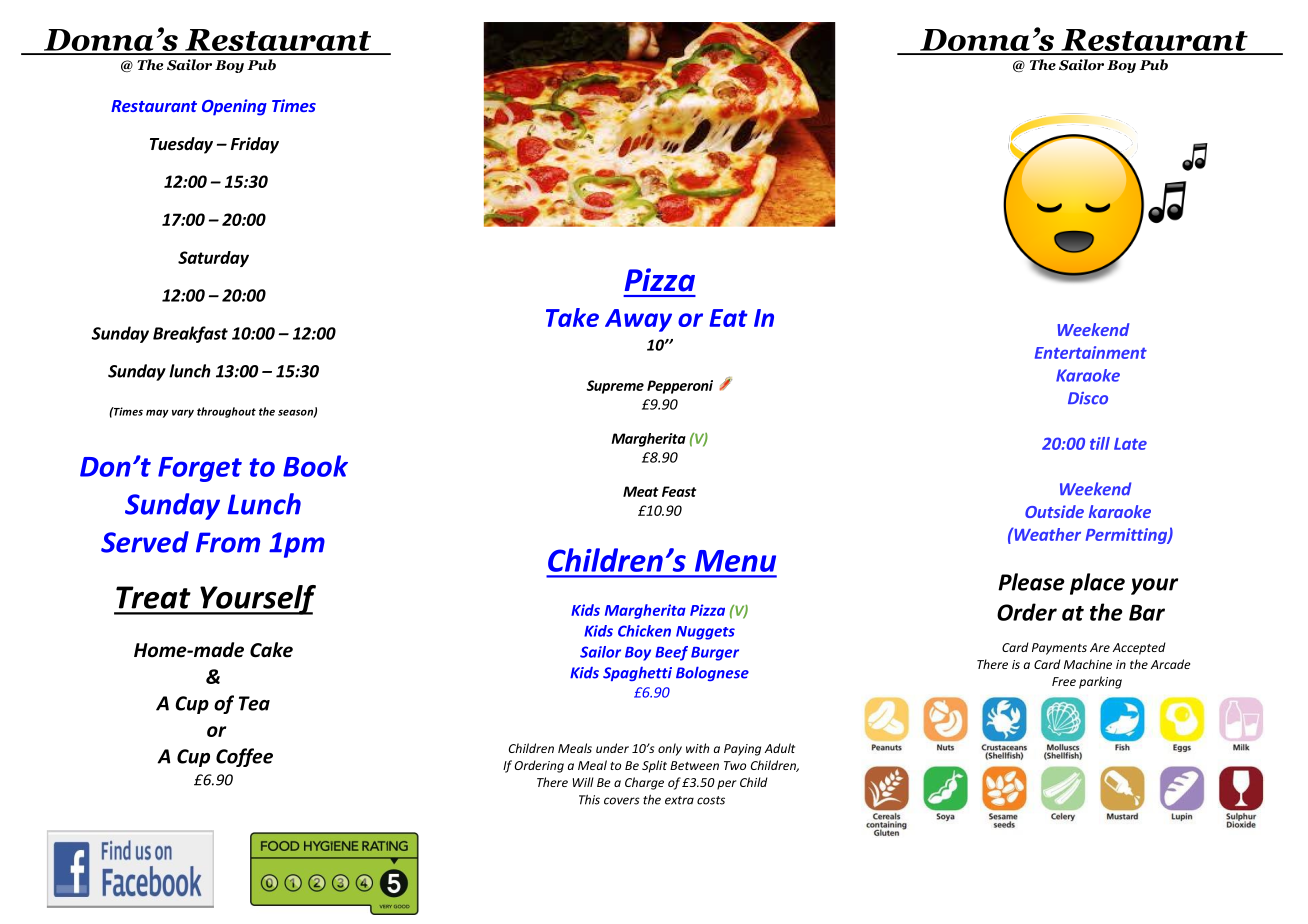  What do you see at coordinates (234, 107) in the page?
I see `Opening` at bounding box center [234, 107].
